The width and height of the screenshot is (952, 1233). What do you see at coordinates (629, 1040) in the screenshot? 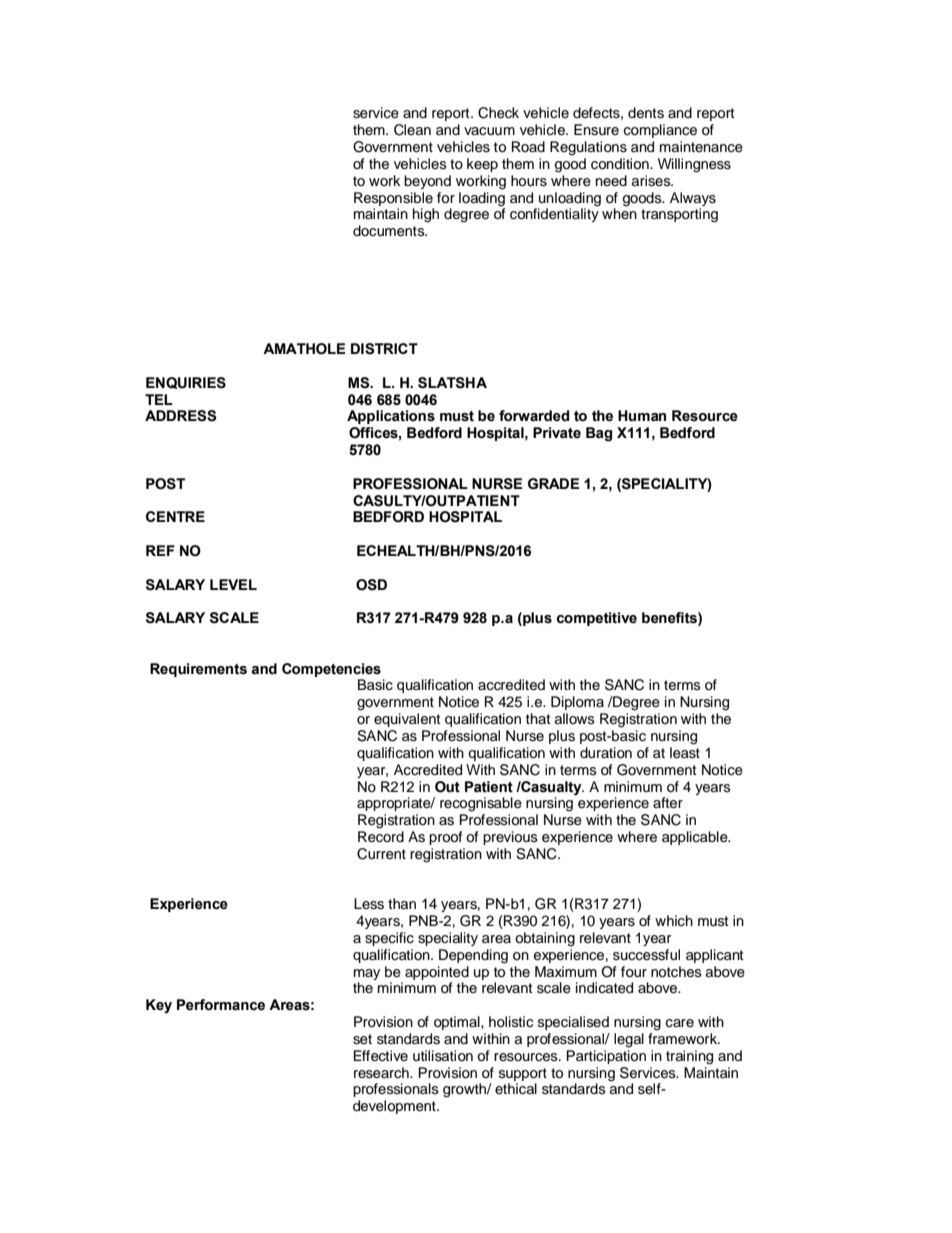
I see `legal` at bounding box center [629, 1040].
